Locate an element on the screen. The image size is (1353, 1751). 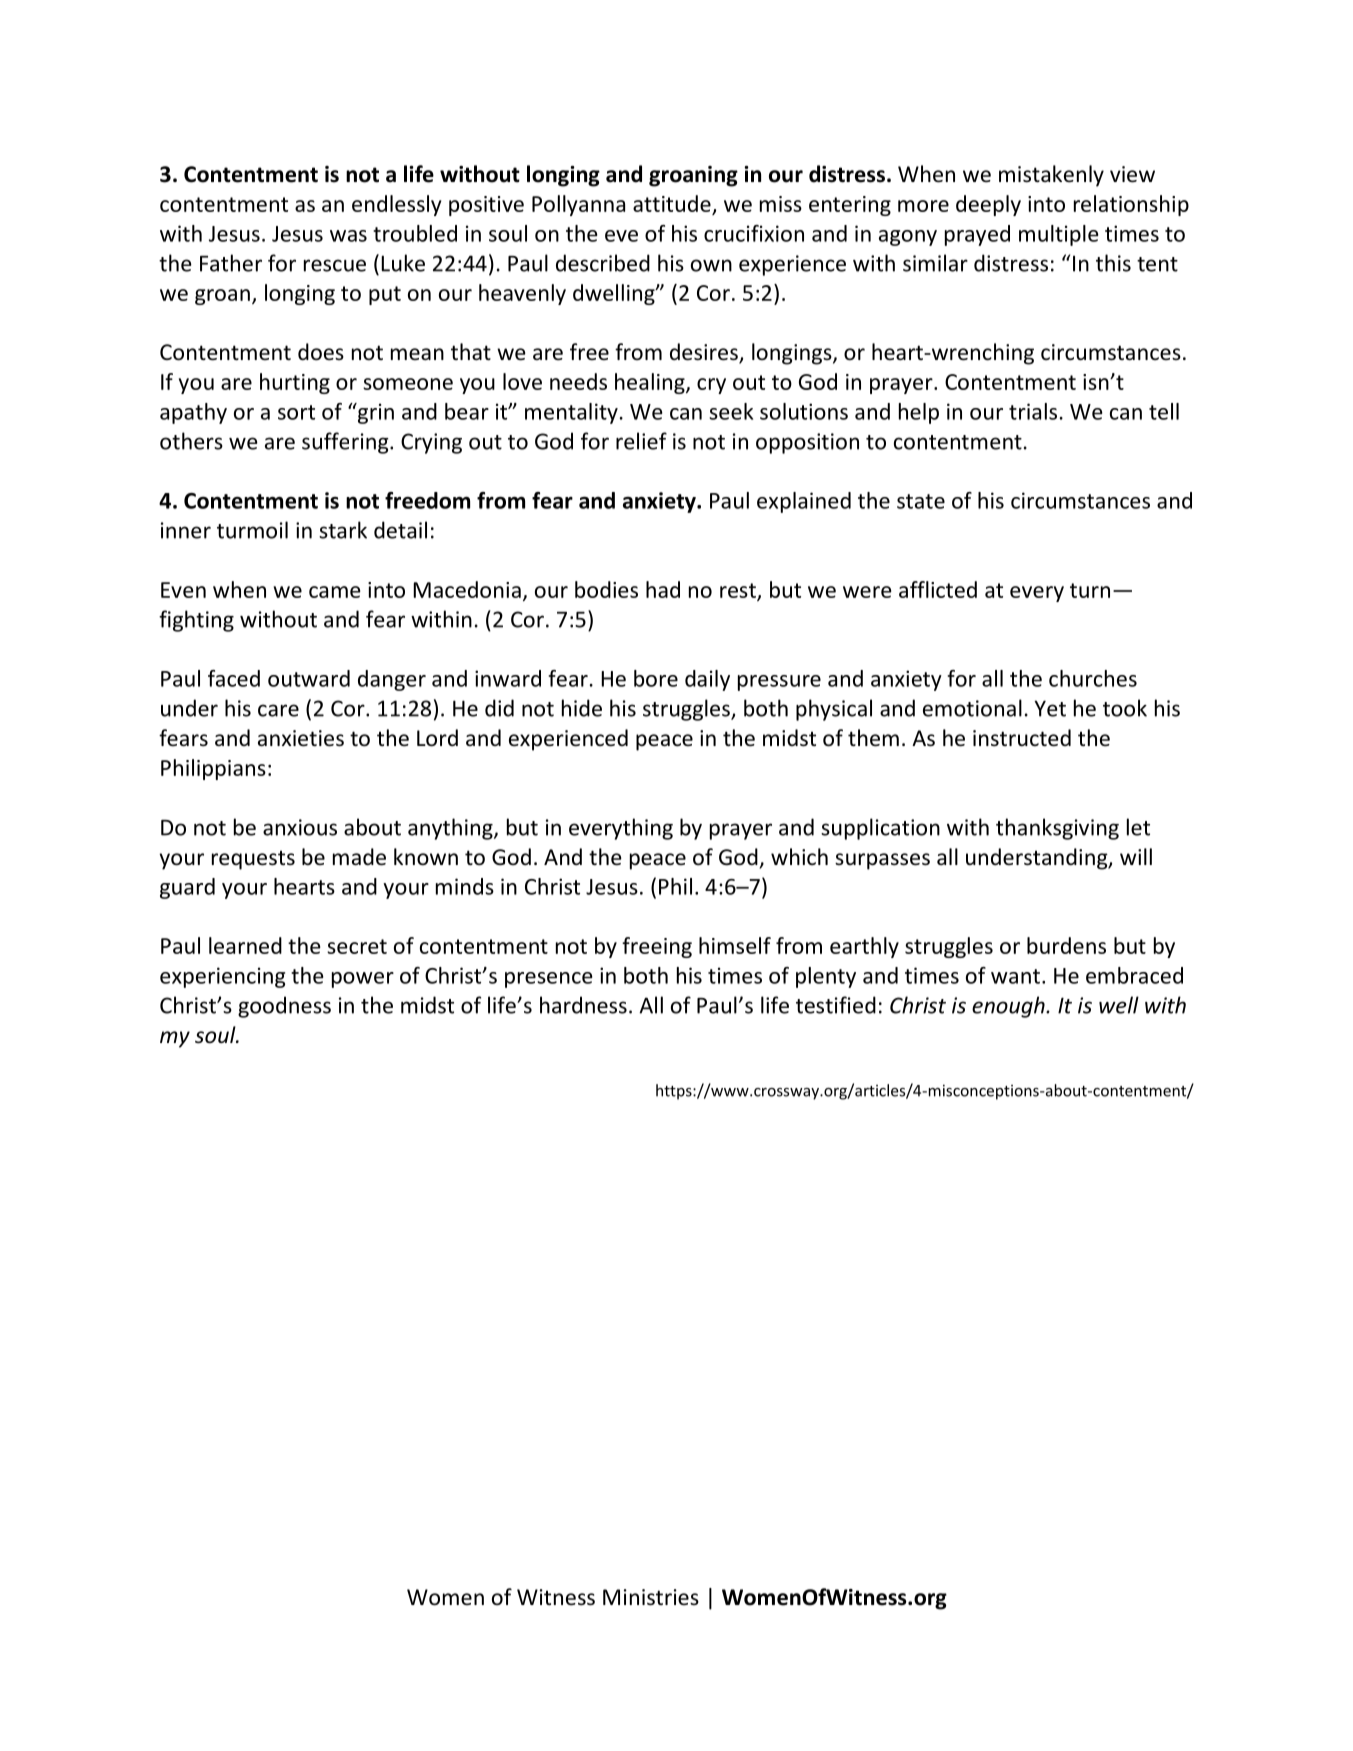
multiple is located at coordinates (1058, 235).
